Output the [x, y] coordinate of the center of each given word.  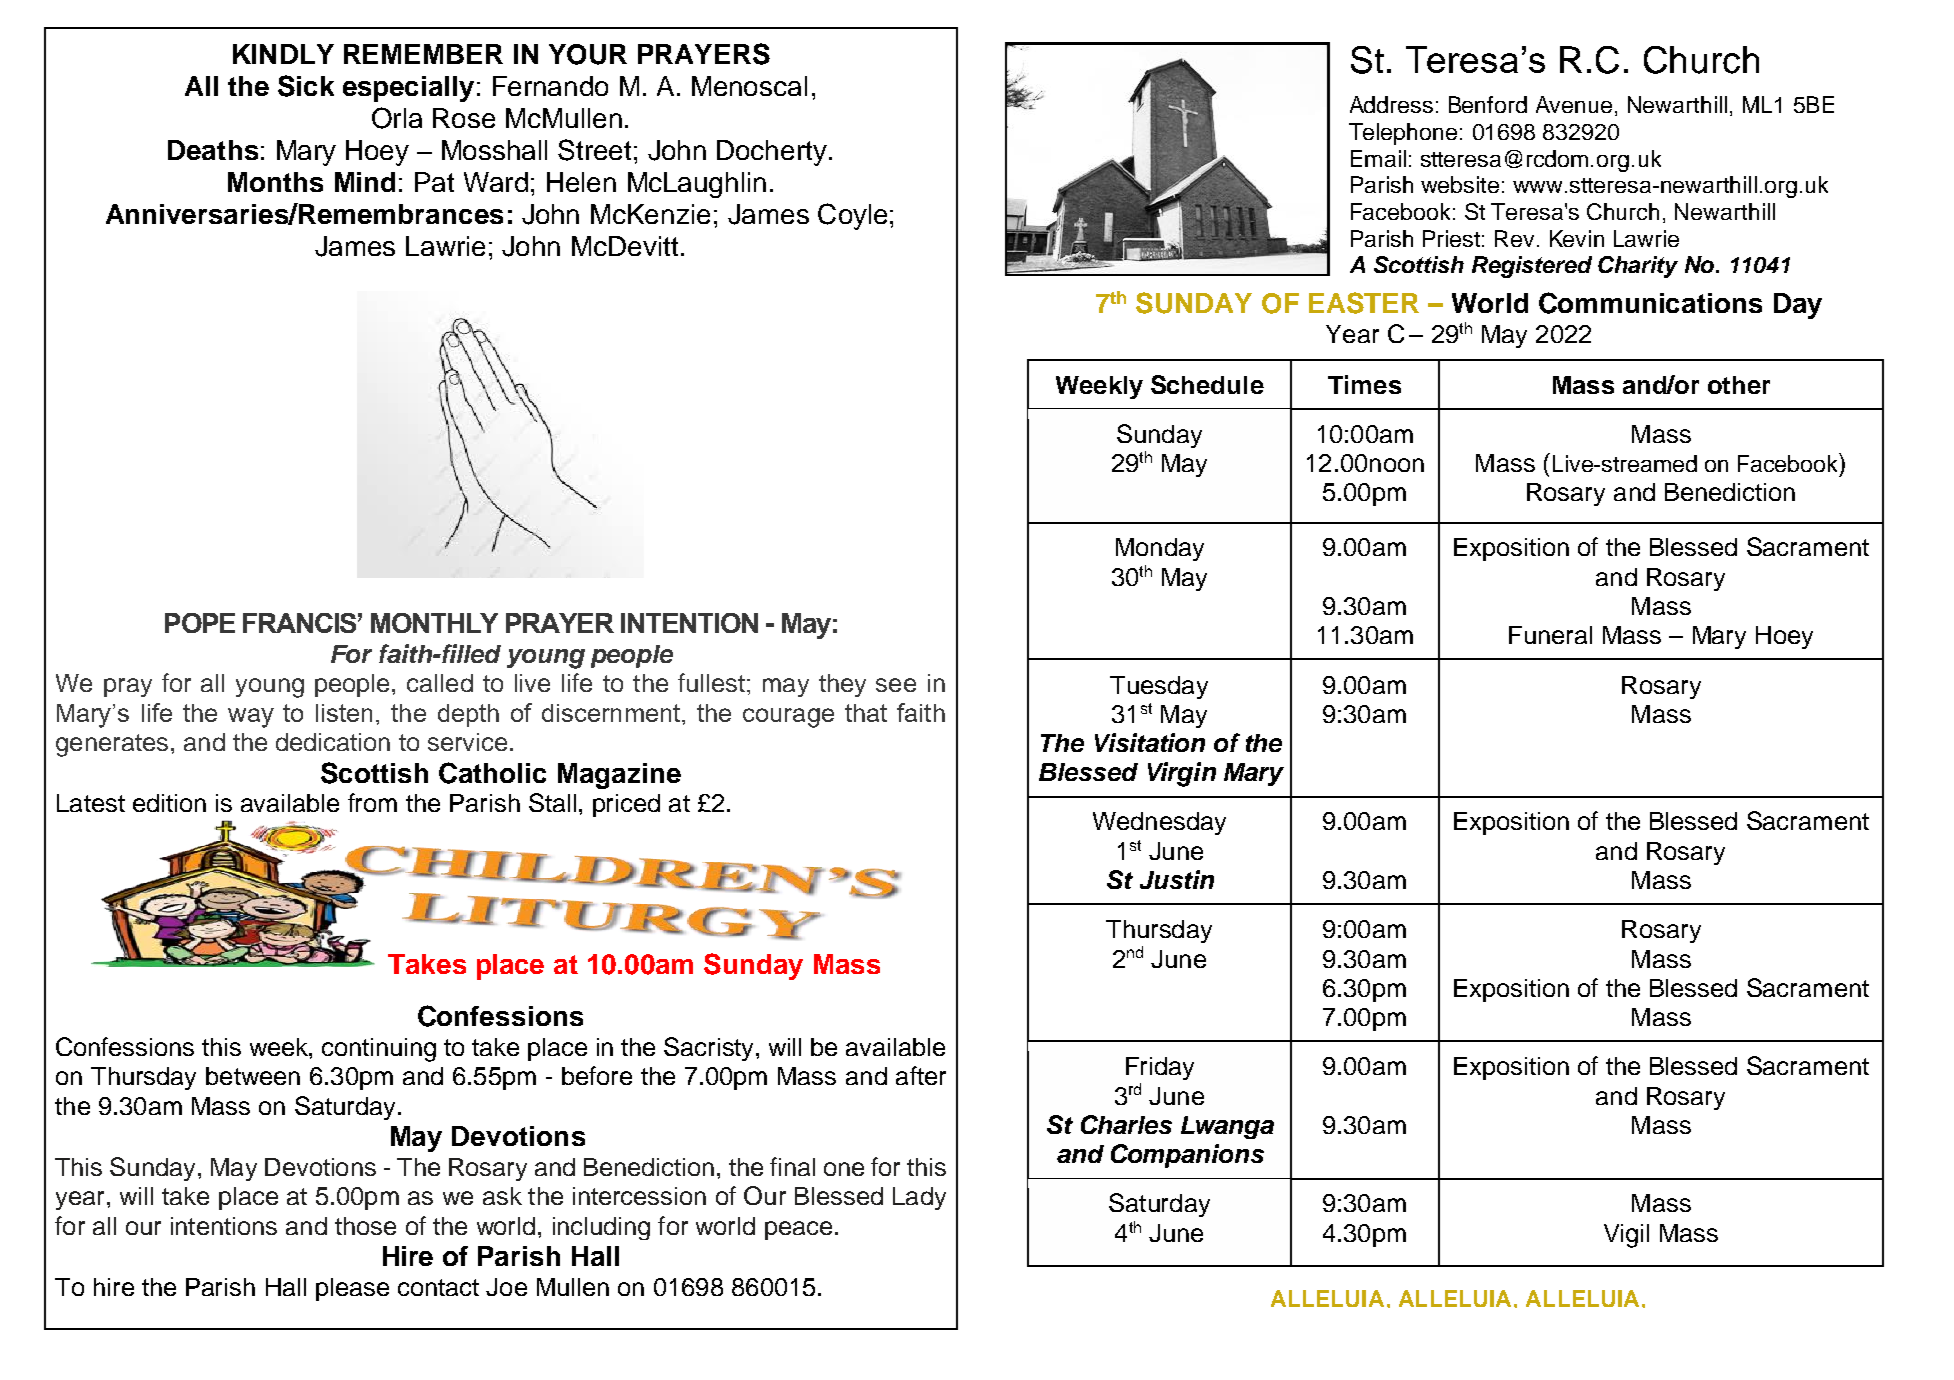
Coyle [852, 216]
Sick [306, 86]
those [365, 1226]
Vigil [1626, 1236]
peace [798, 1230]
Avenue [1574, 104]
